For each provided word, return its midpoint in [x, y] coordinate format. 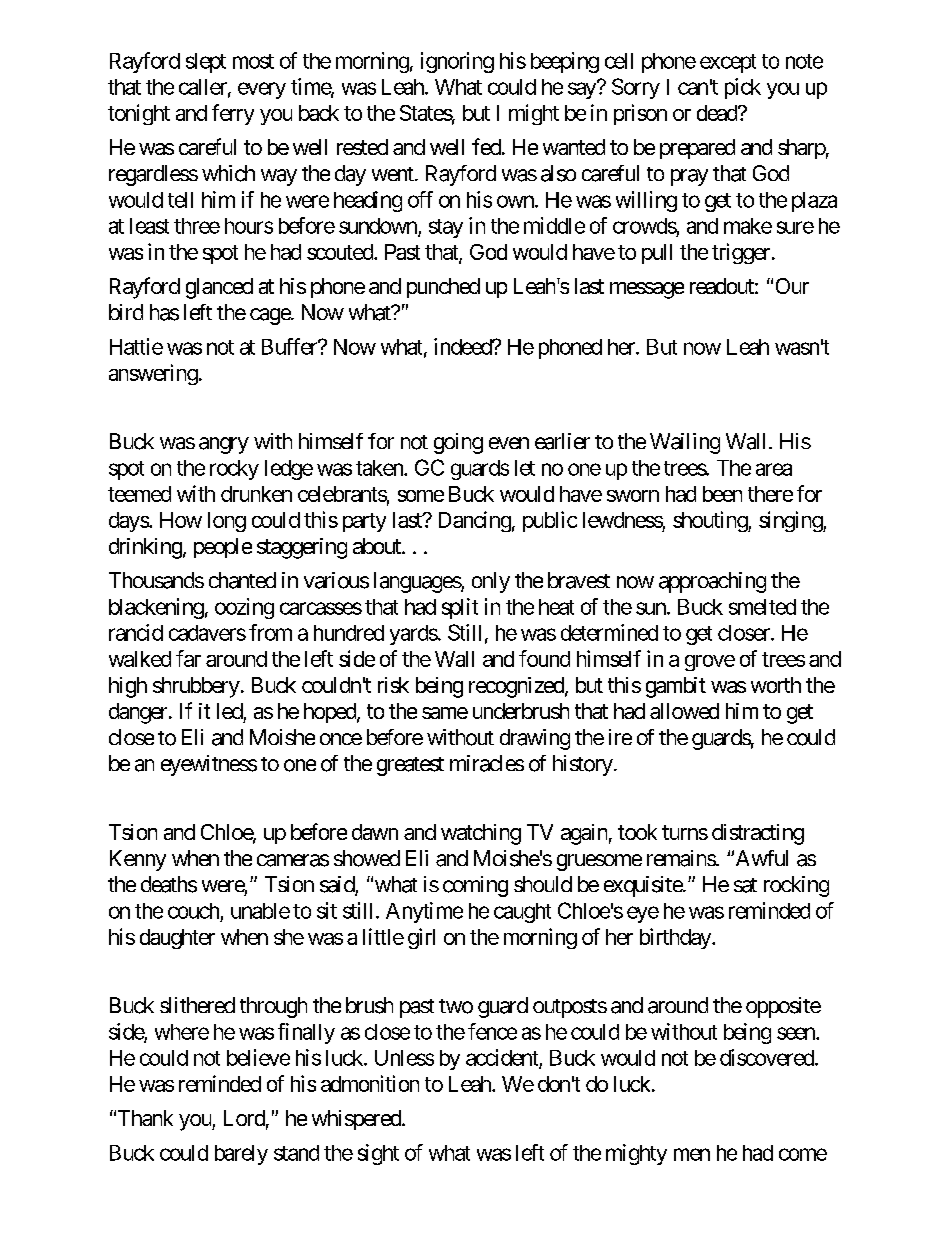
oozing [244, 608]
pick [743, 88]
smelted [762, 607]
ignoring [457, 62]
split [460, 608]
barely [241, 1155]
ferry [233, 114]
